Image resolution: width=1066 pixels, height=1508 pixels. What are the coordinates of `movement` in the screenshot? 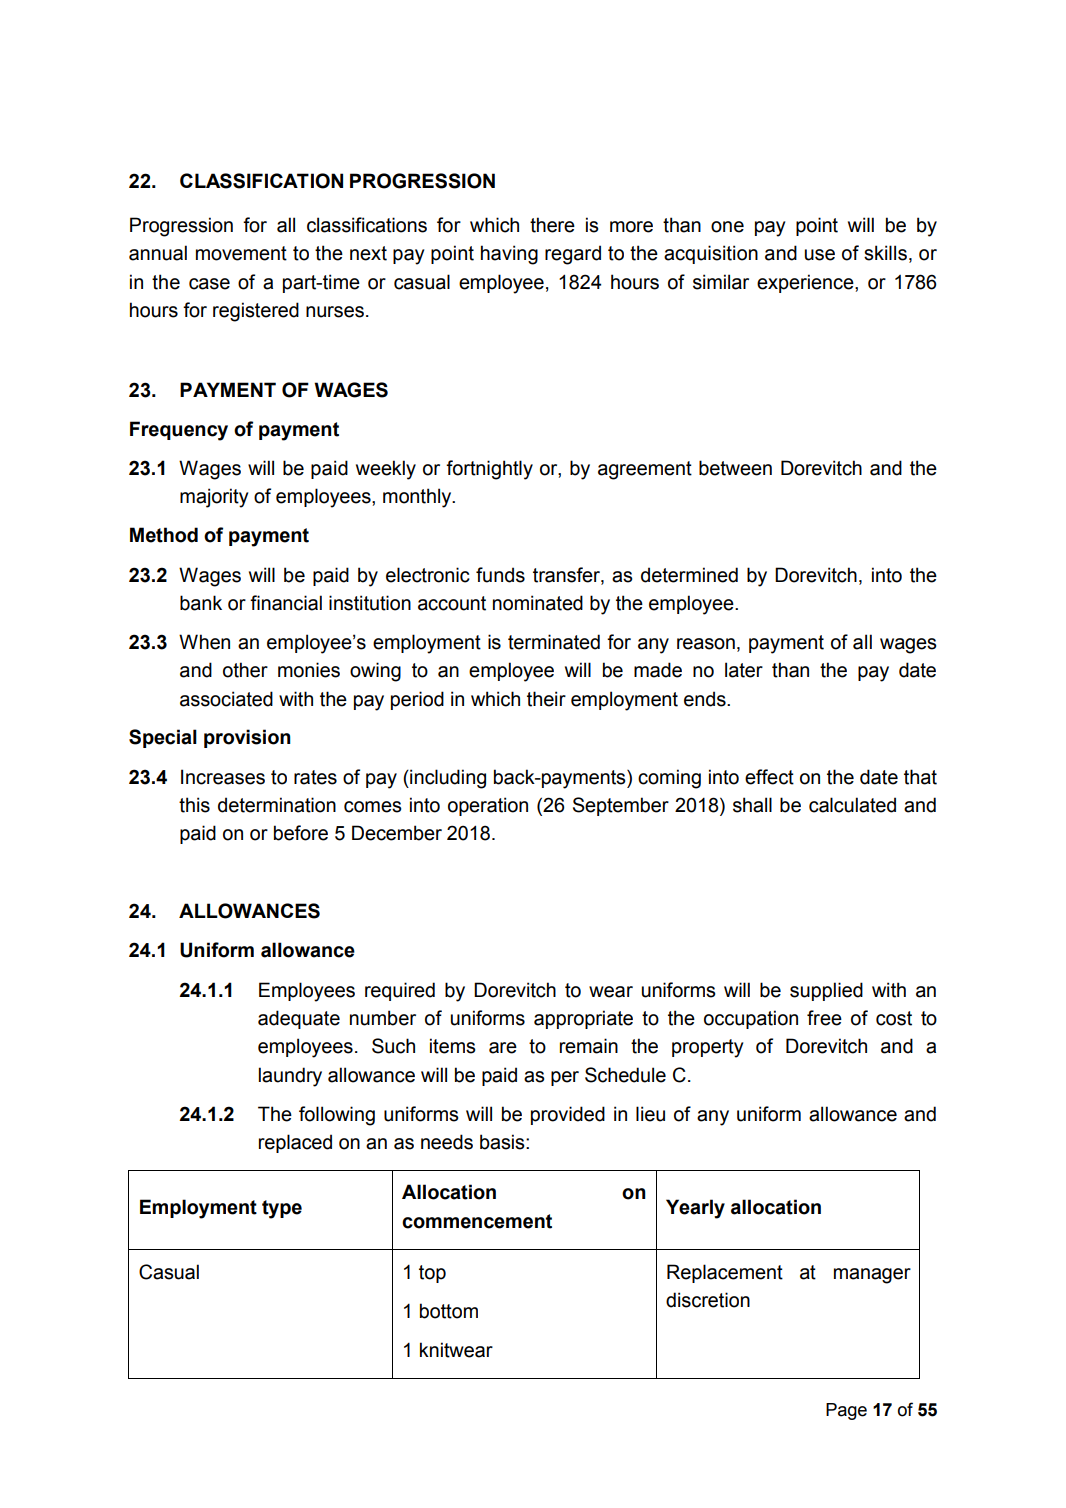 It's located at (241, 253).
